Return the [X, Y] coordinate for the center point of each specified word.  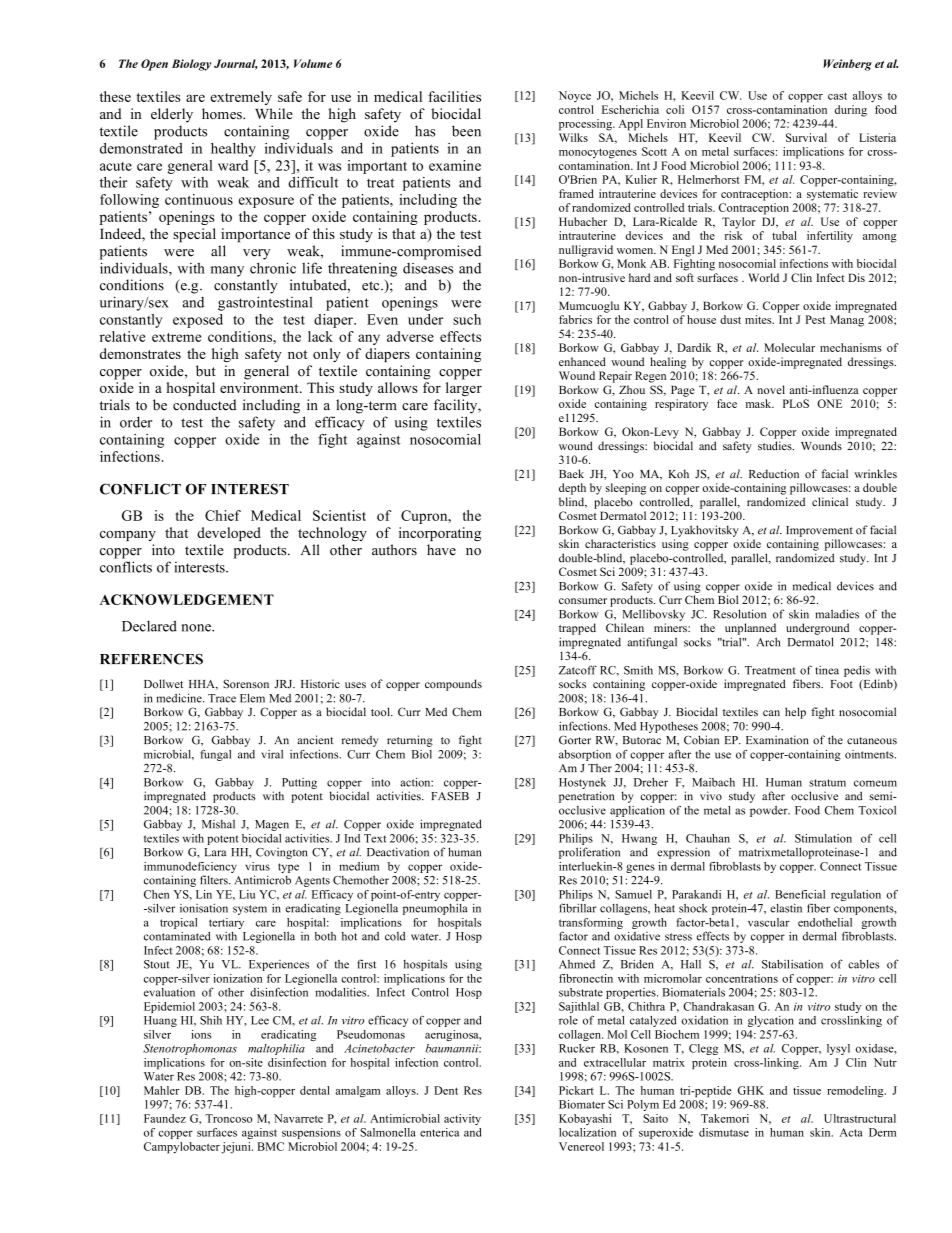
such [467, 319]
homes [223, 114]
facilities [454, 96]
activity [462, 1119]
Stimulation [823, 838]
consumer [583, 601]
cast [837, 96]
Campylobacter [182, 1148]
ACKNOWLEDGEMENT [187, 599]
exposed [198, 321]
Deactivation [398, 852]
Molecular [789, 347]
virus [257, 866]
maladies [837, 614]
